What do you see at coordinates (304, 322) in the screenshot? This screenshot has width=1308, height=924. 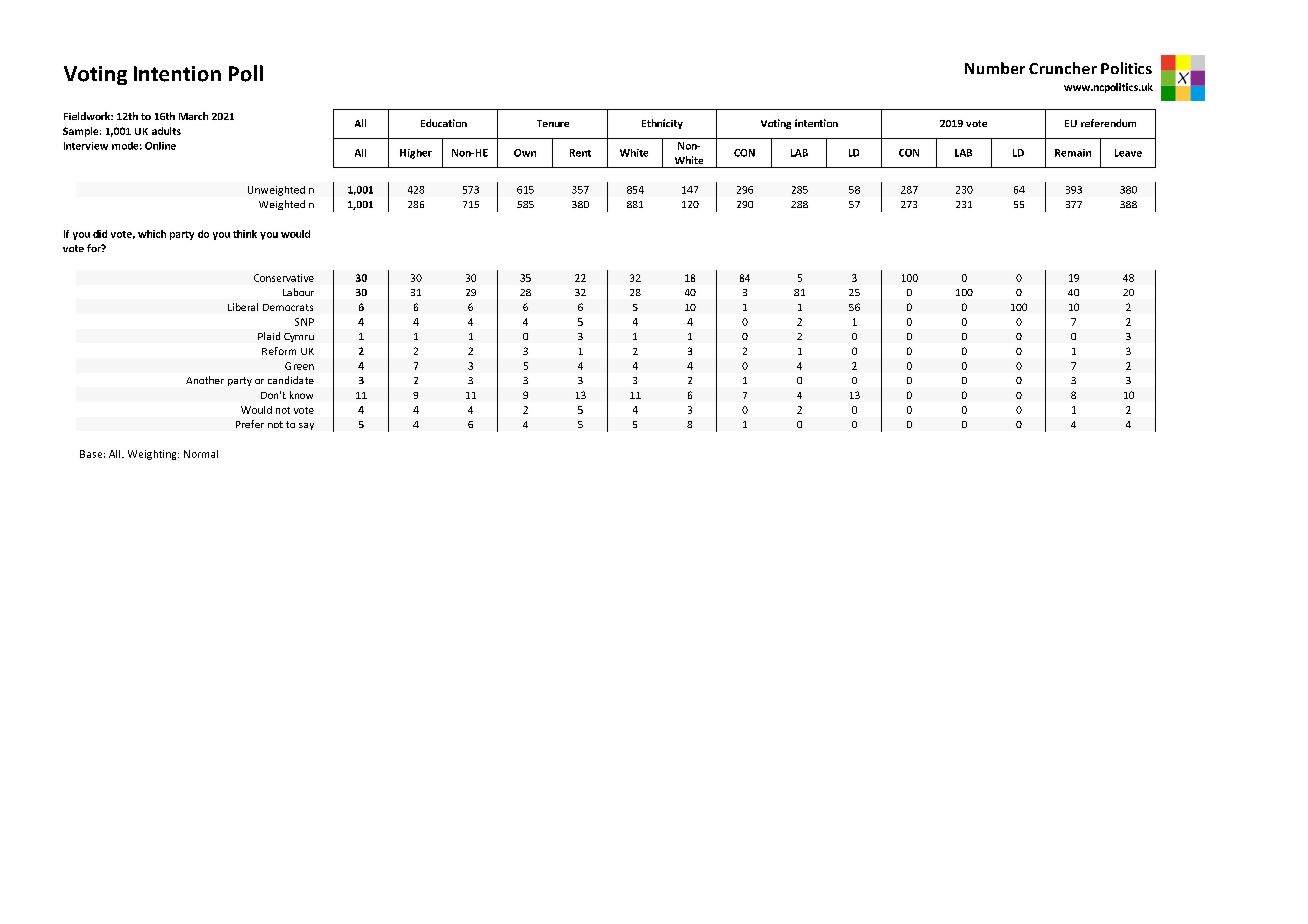 I see `SNP` at bounding box center [304, 322].
